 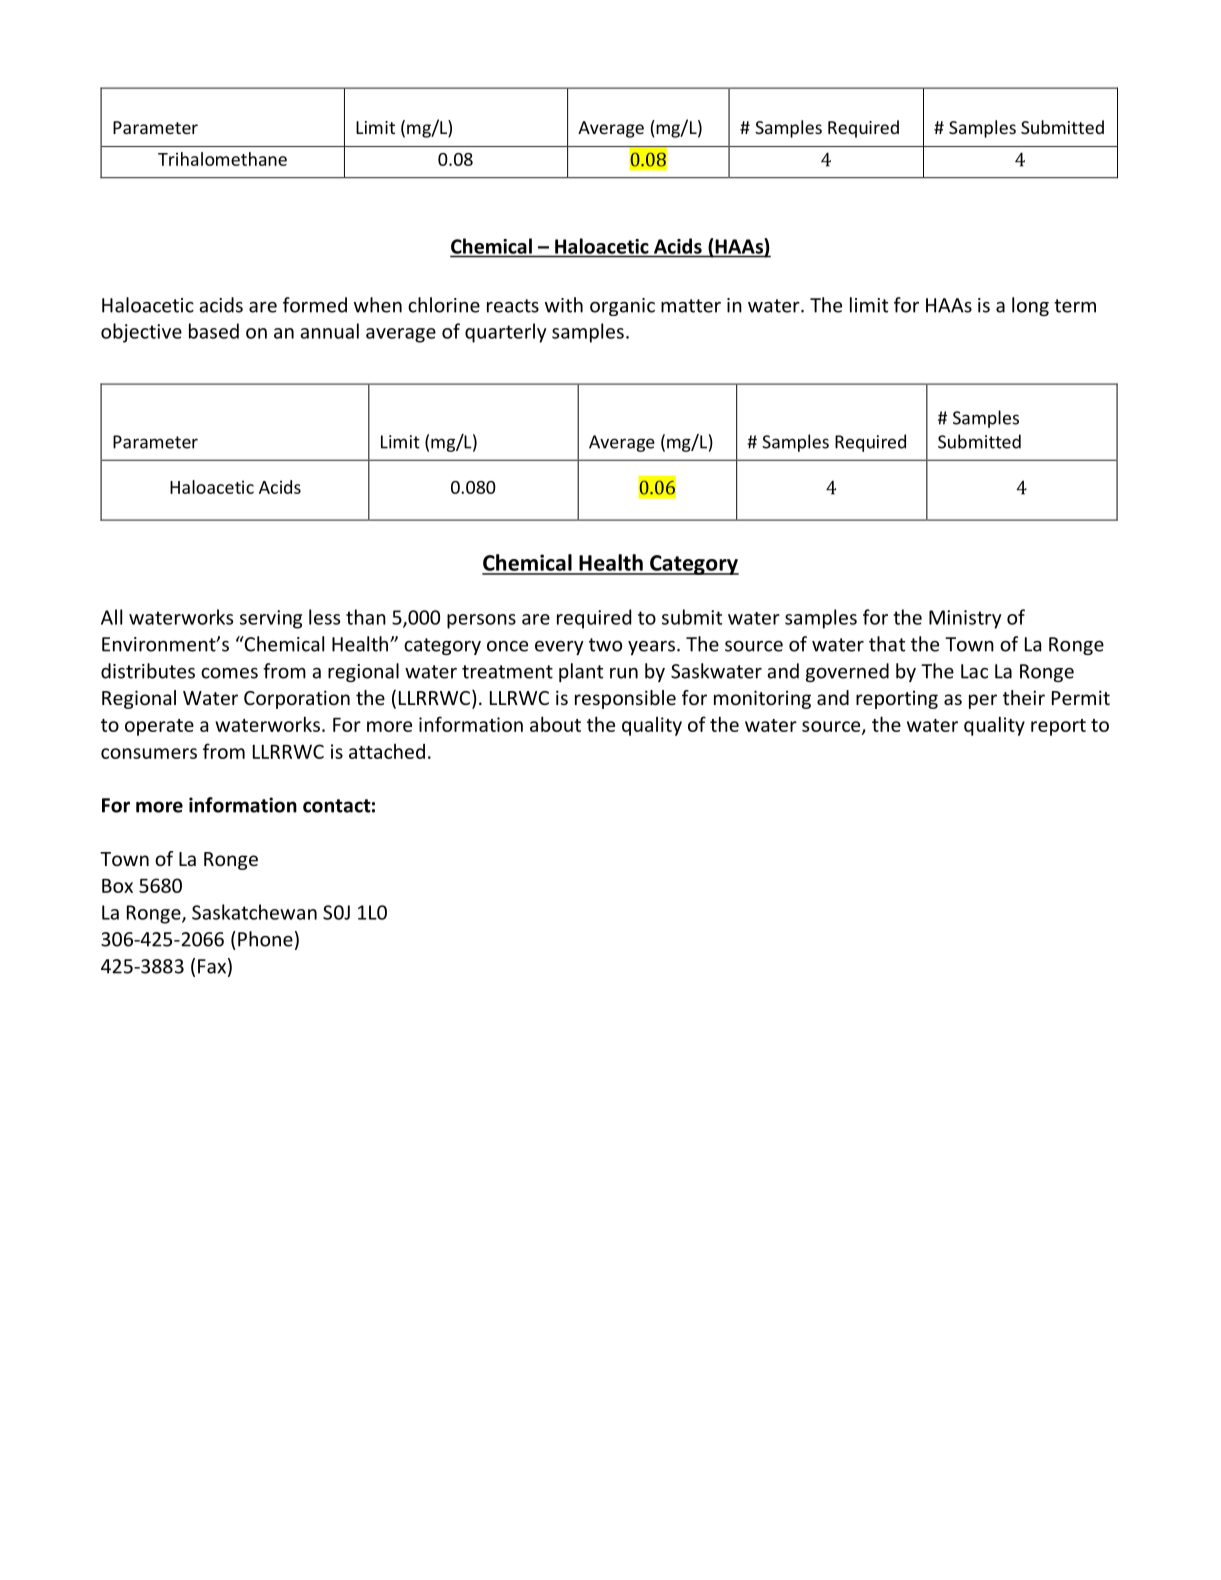 What do you see at coordinates (1030, 306) in the document?
I see `long` at bounding box center [1030, 306].
